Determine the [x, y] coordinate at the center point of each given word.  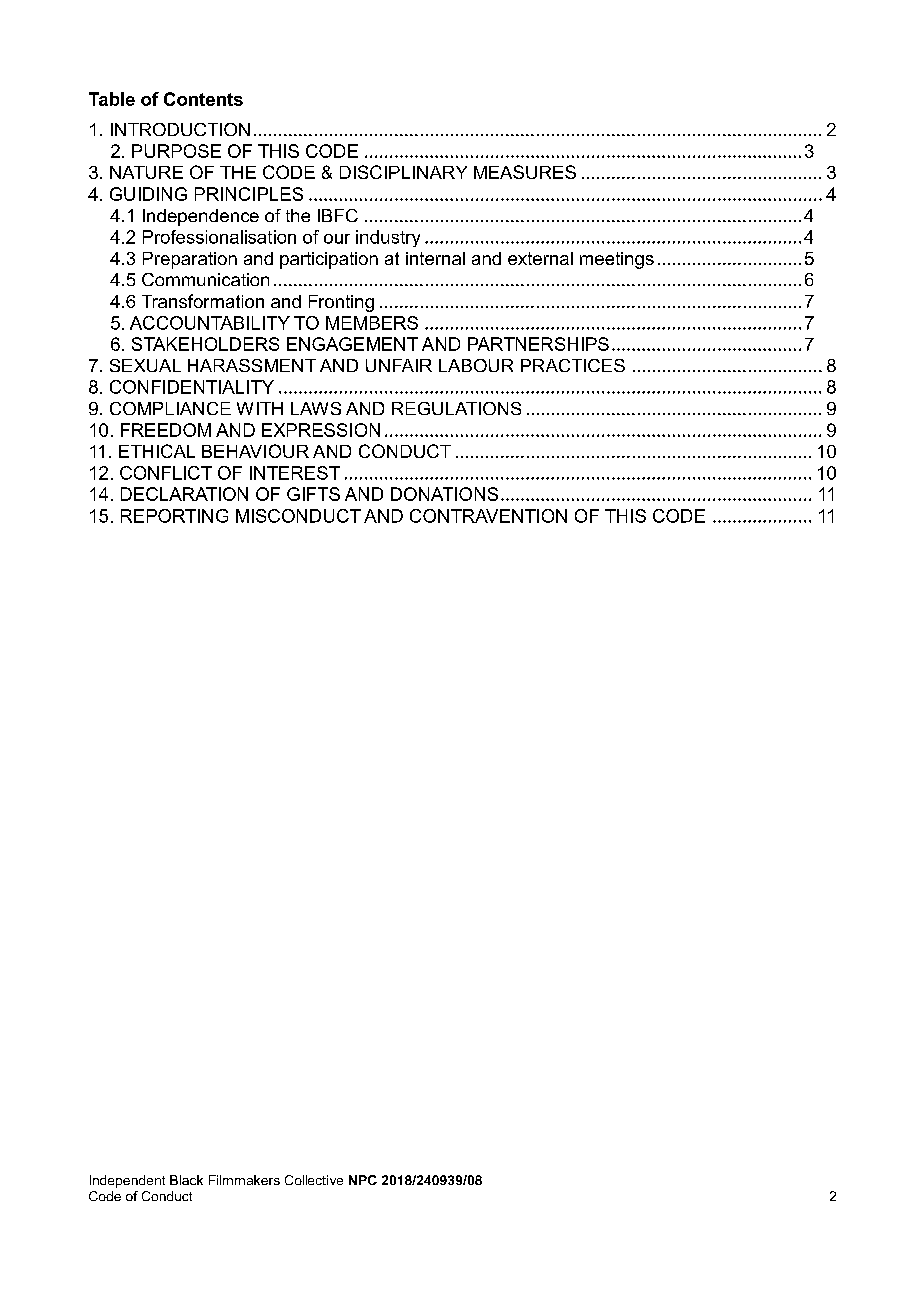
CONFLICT [166, 473]
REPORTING [174, 516]
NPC [363, 1180]
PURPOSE [176, 151]
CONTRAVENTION [488, 516]
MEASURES [525, 172]
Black [186, 1180]
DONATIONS [444, 494]
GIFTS [313, 494]
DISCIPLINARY [403, 172]
